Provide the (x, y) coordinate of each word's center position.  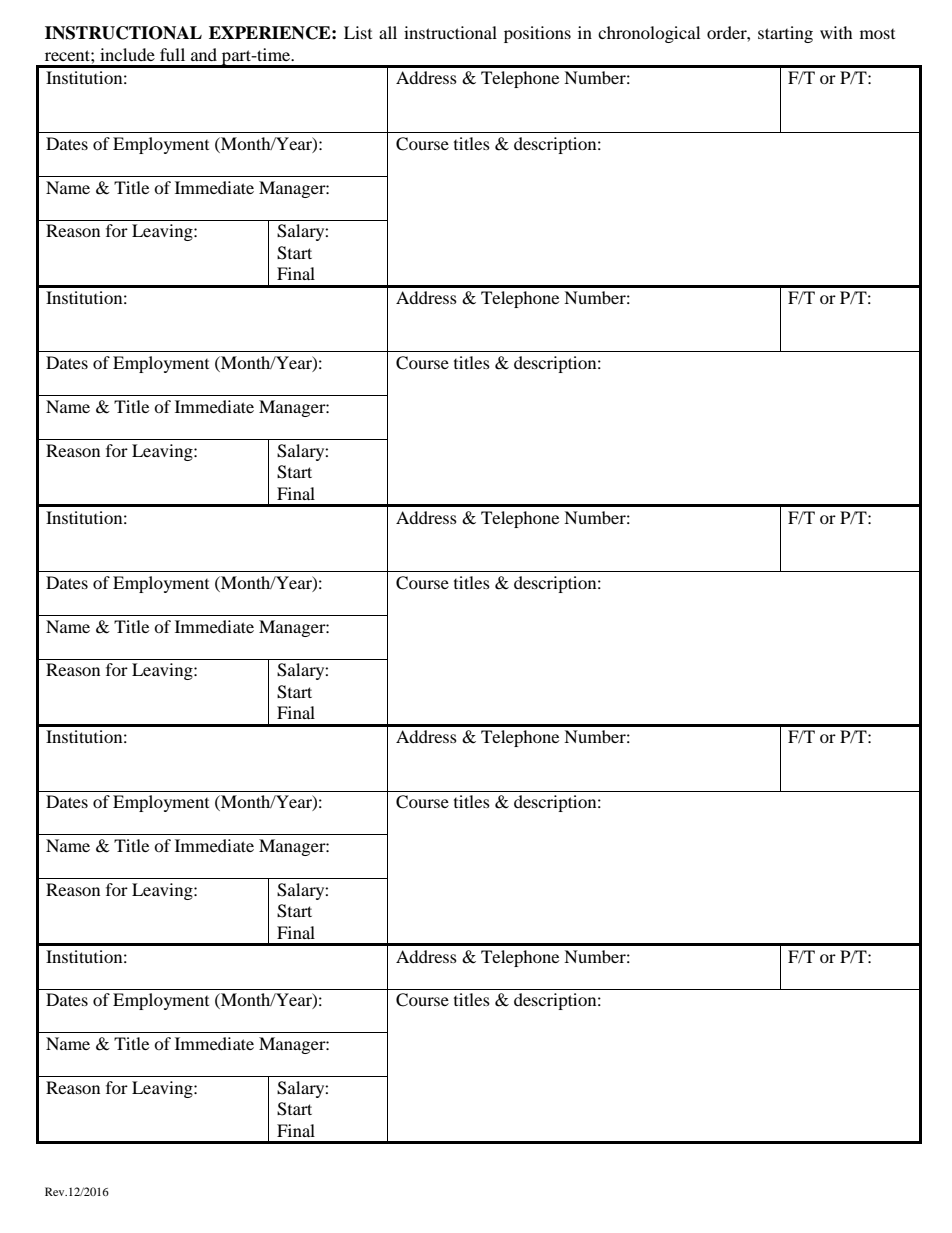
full (172, 54)
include (127, 54)
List (358, 32)
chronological (649, 34)
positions (537, 34)
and (204, 54)
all (388, 32)
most (877, 34)
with (836, 32)
